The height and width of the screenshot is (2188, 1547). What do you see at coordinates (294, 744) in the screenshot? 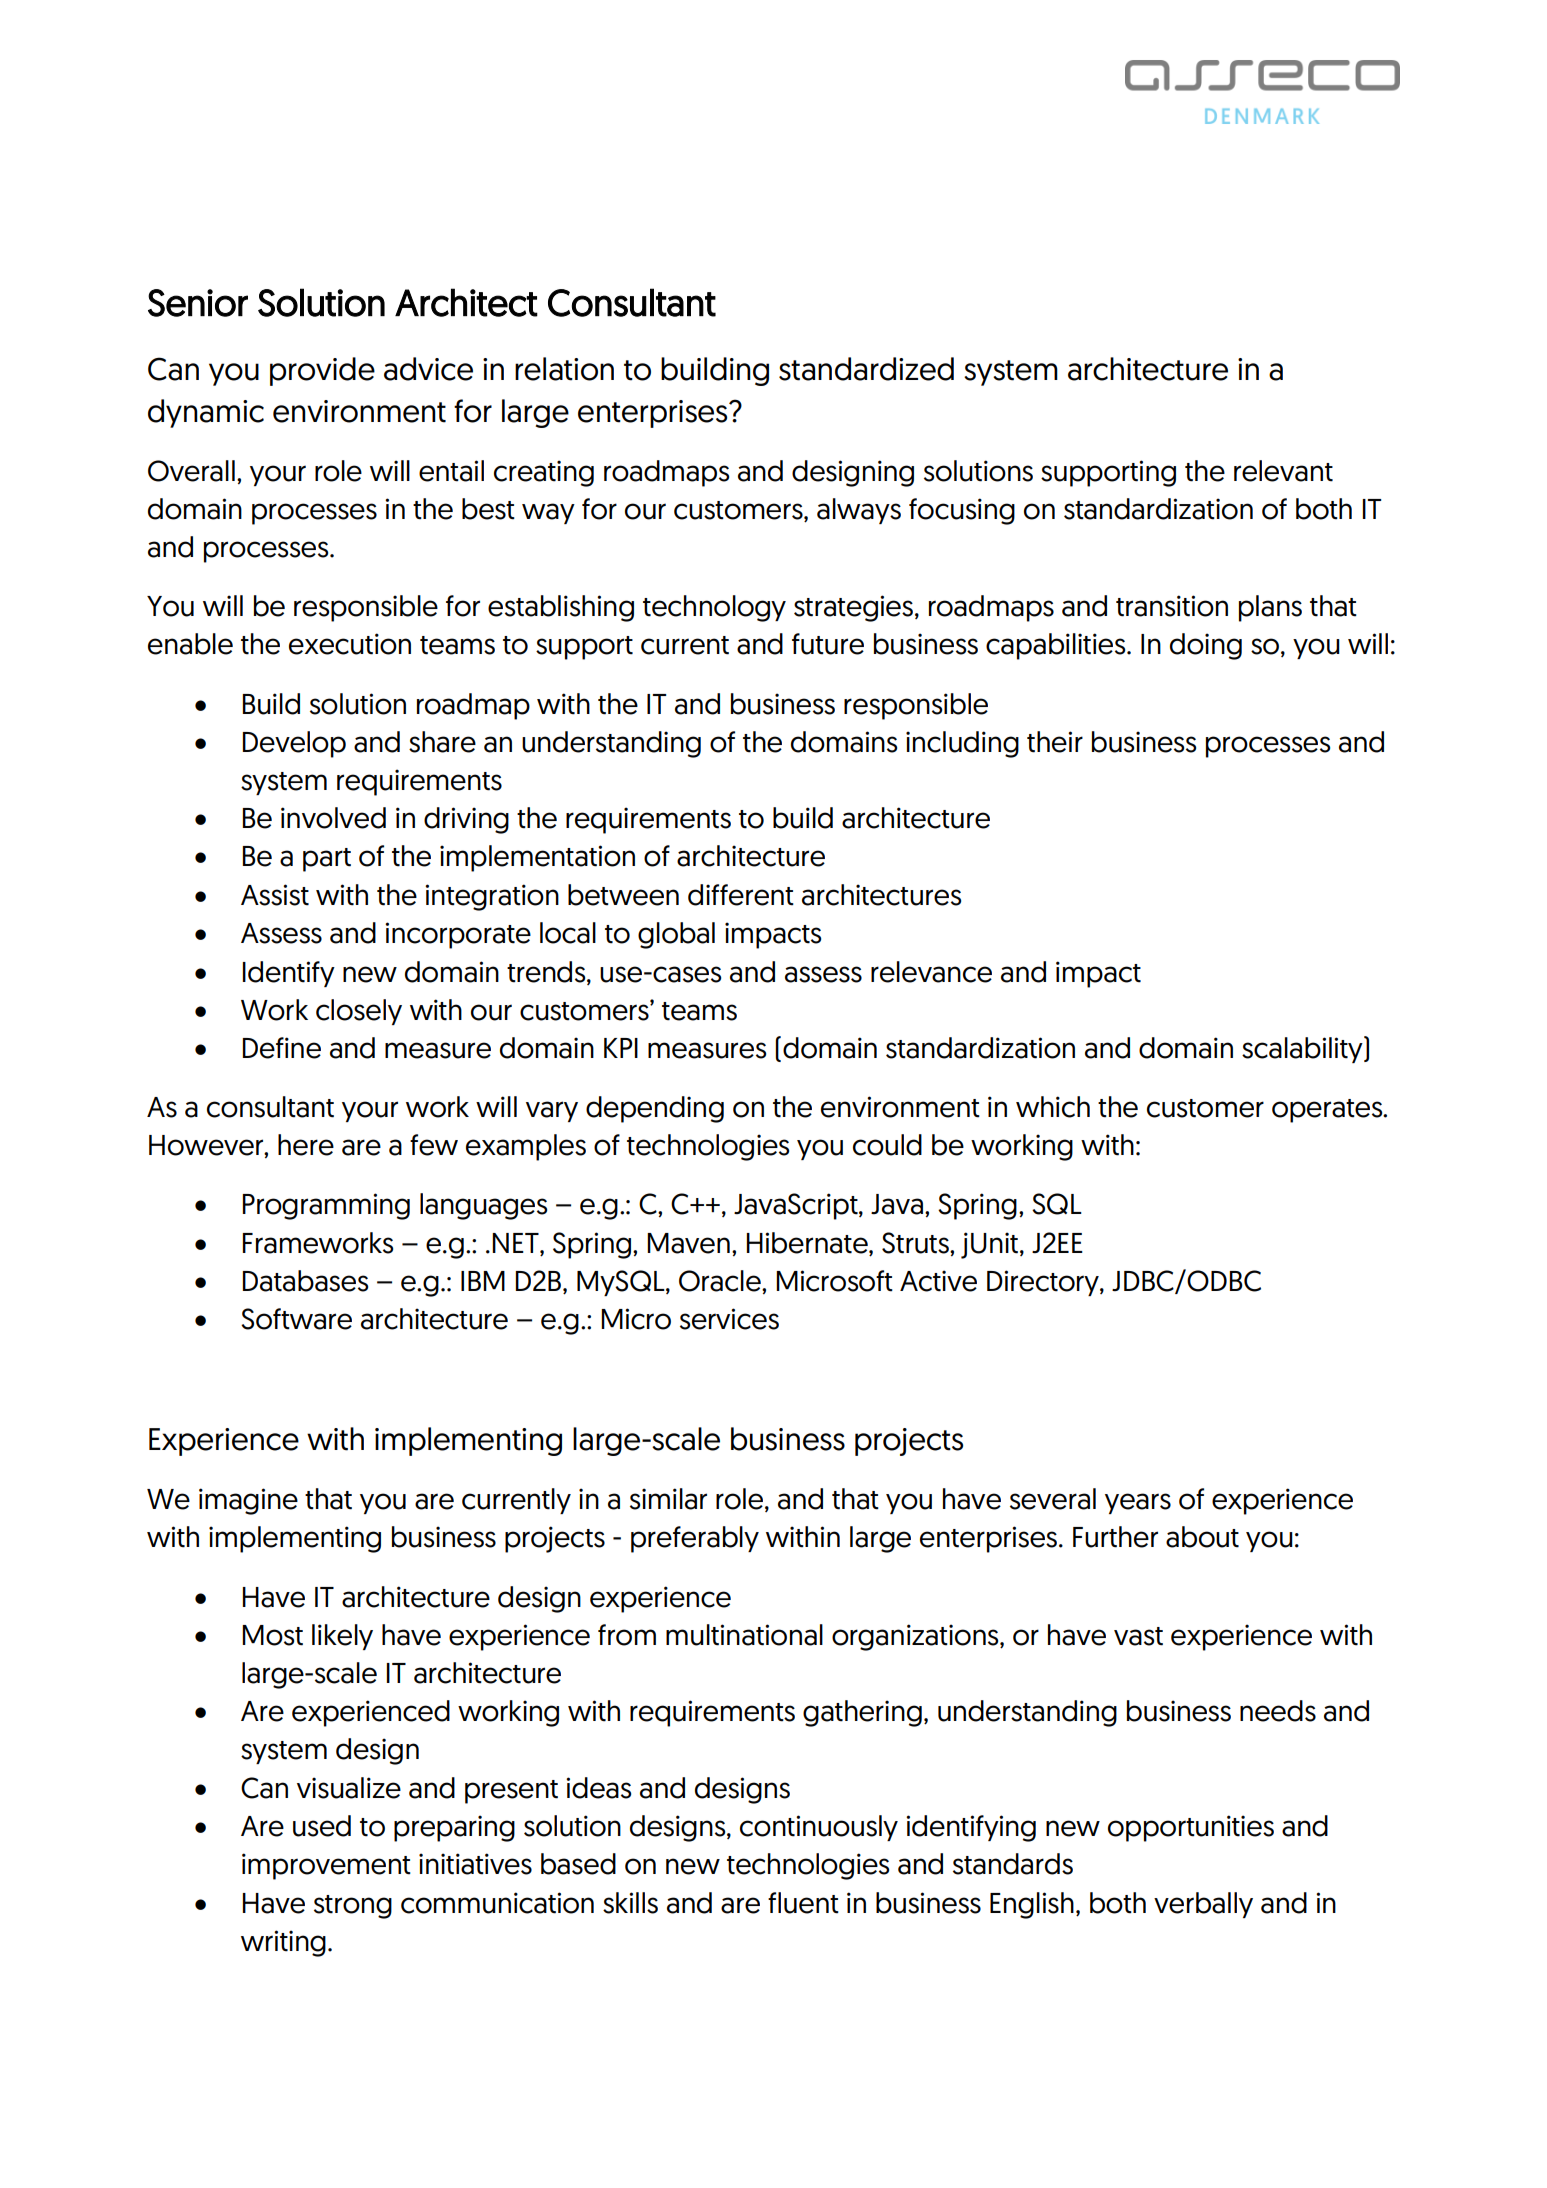
I see `Develop` at bounding box center [294, 744].
